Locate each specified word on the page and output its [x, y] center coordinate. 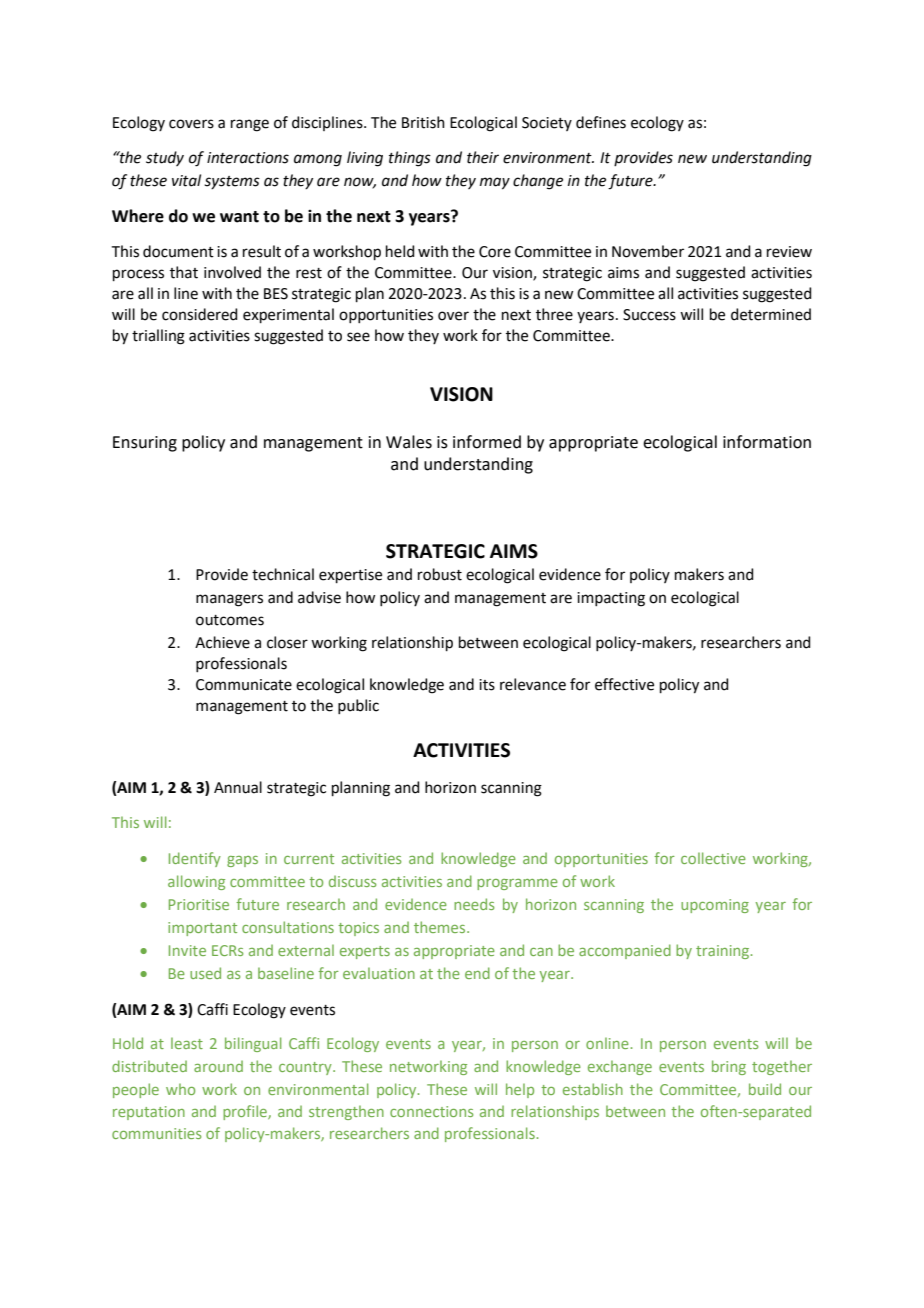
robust [440, 574]
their [483, 157]
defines [601, 122]
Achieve [222, 642]
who [180, 1089]
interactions [248, 158]
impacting [611, 599]
